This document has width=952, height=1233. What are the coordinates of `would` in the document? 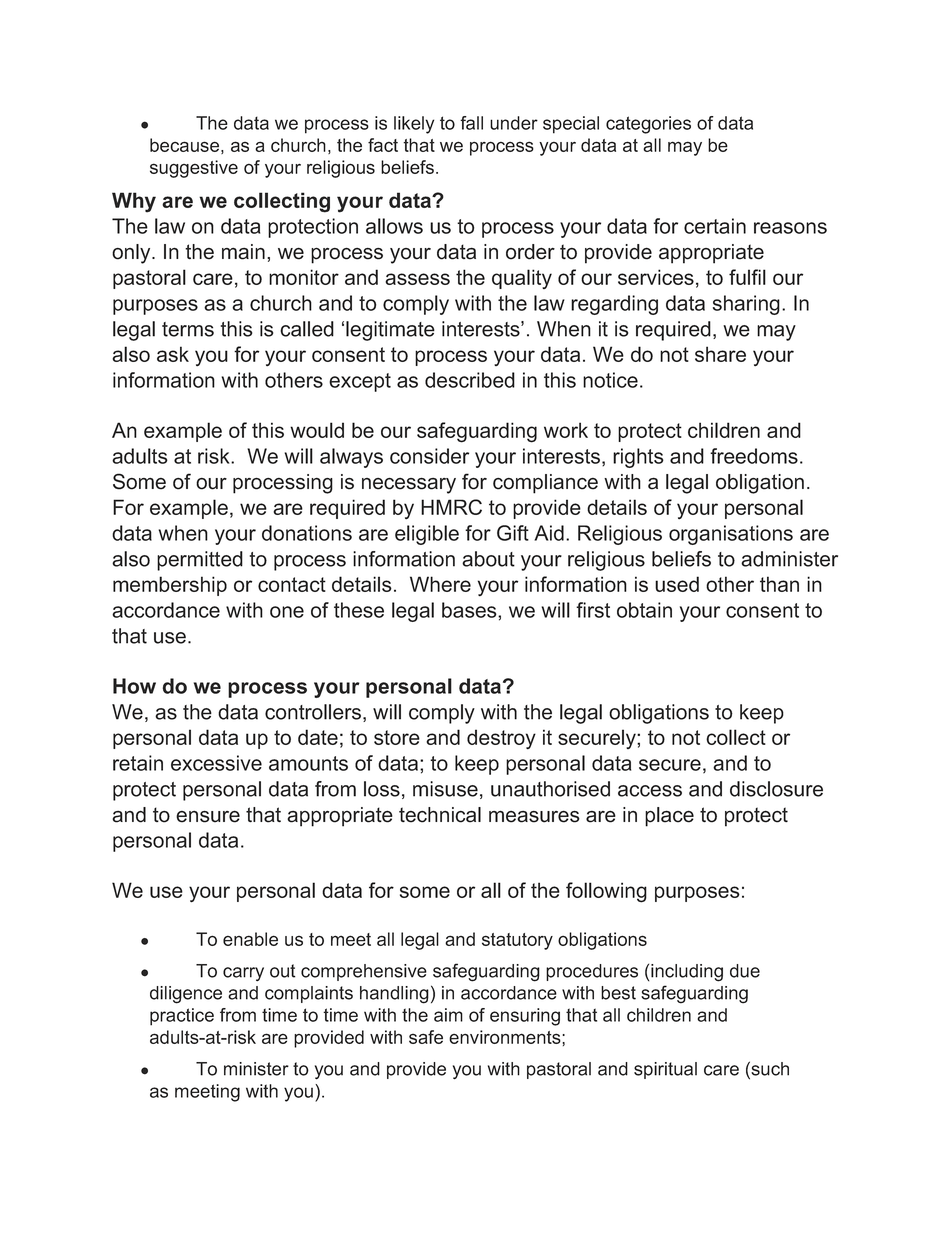 It's located at (317, 430).
